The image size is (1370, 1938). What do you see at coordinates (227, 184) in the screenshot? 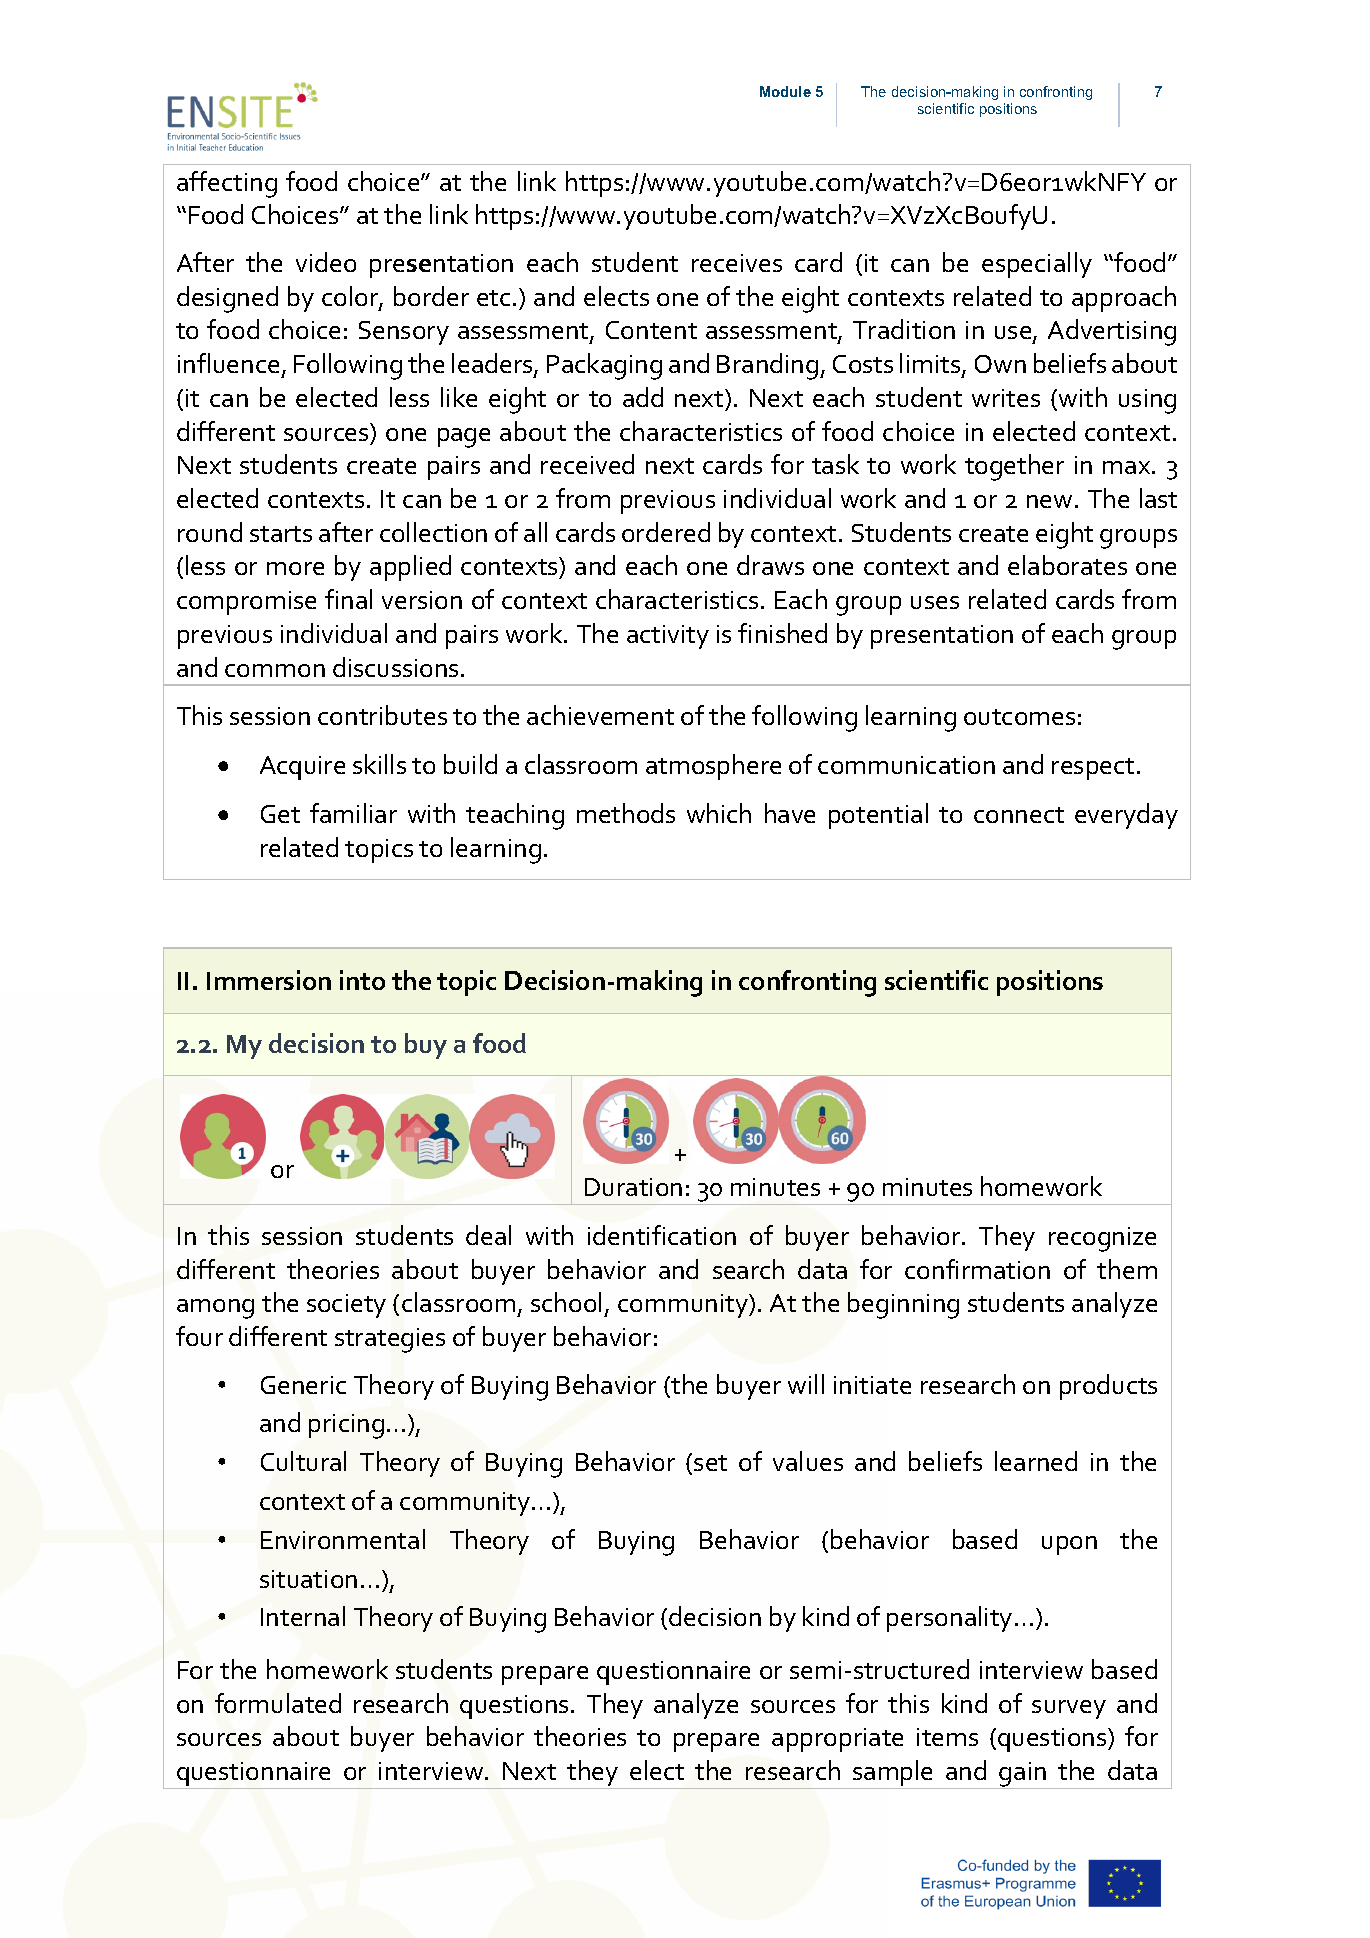
I see `affecting` at bounding box center [227, 184].
